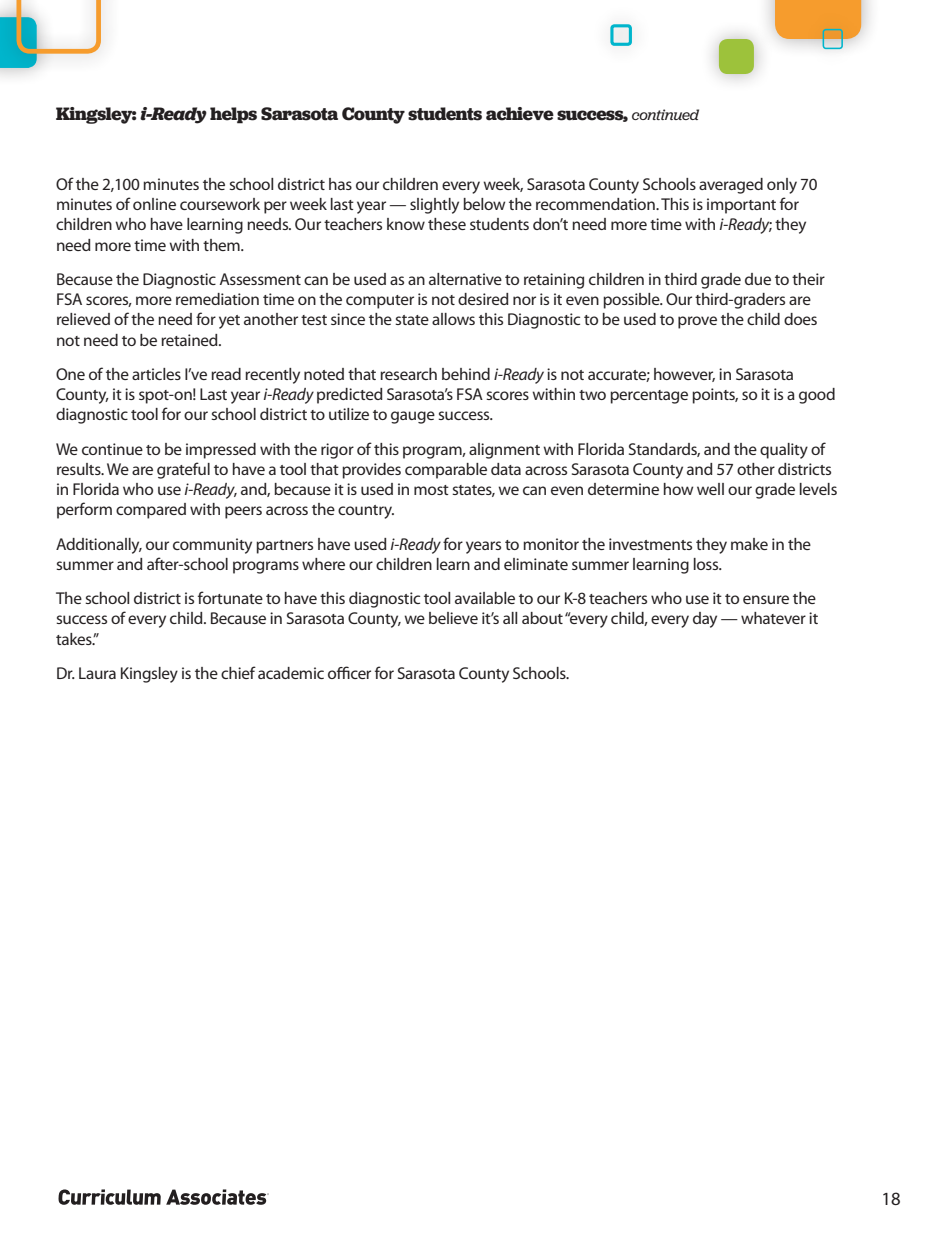 The image size is (952, 1233). Describe the element at coordinates (453, 618) in the image. I see `believe` at that location.
